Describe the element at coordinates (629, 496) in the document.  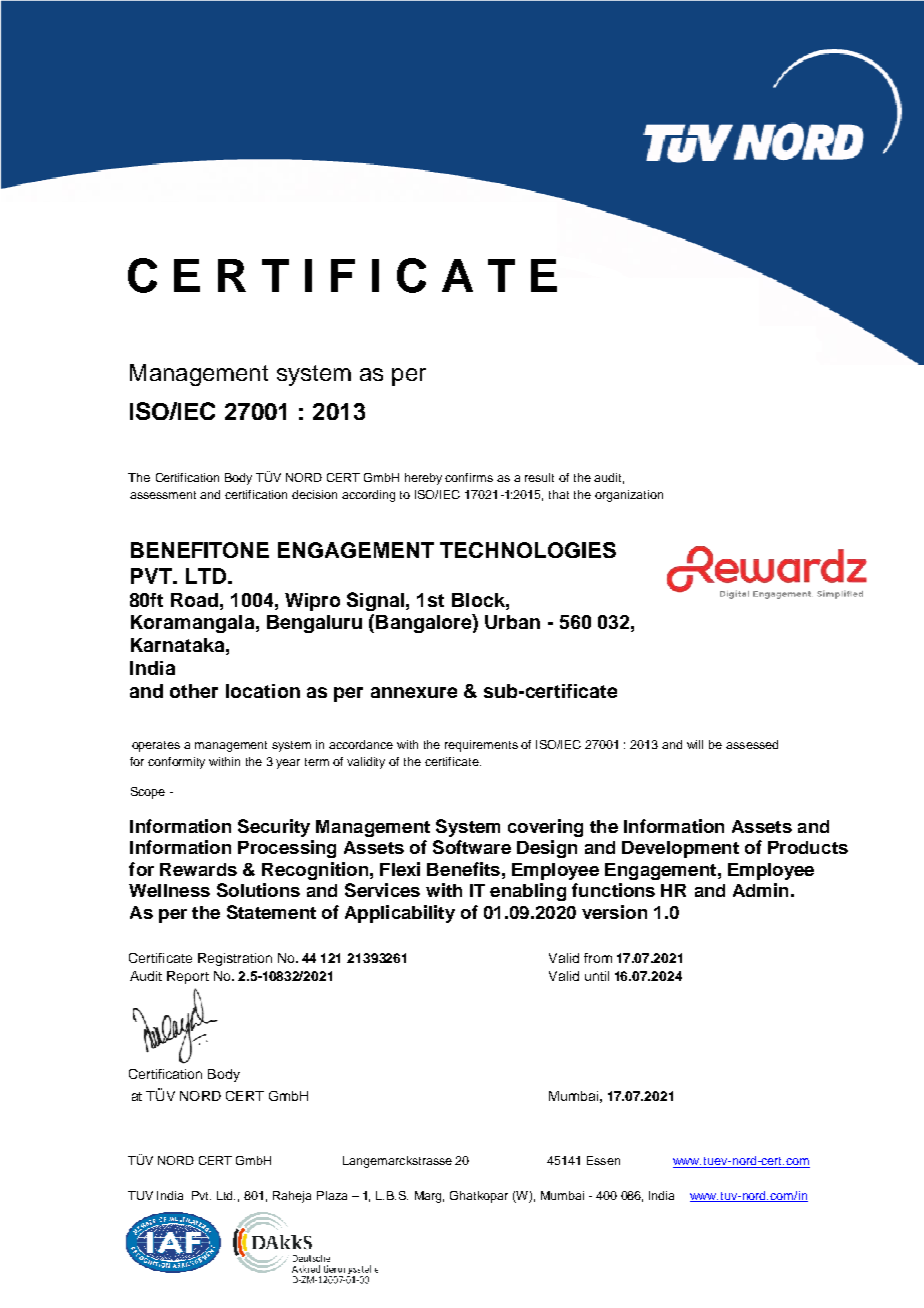
I see `organization` at that location.
